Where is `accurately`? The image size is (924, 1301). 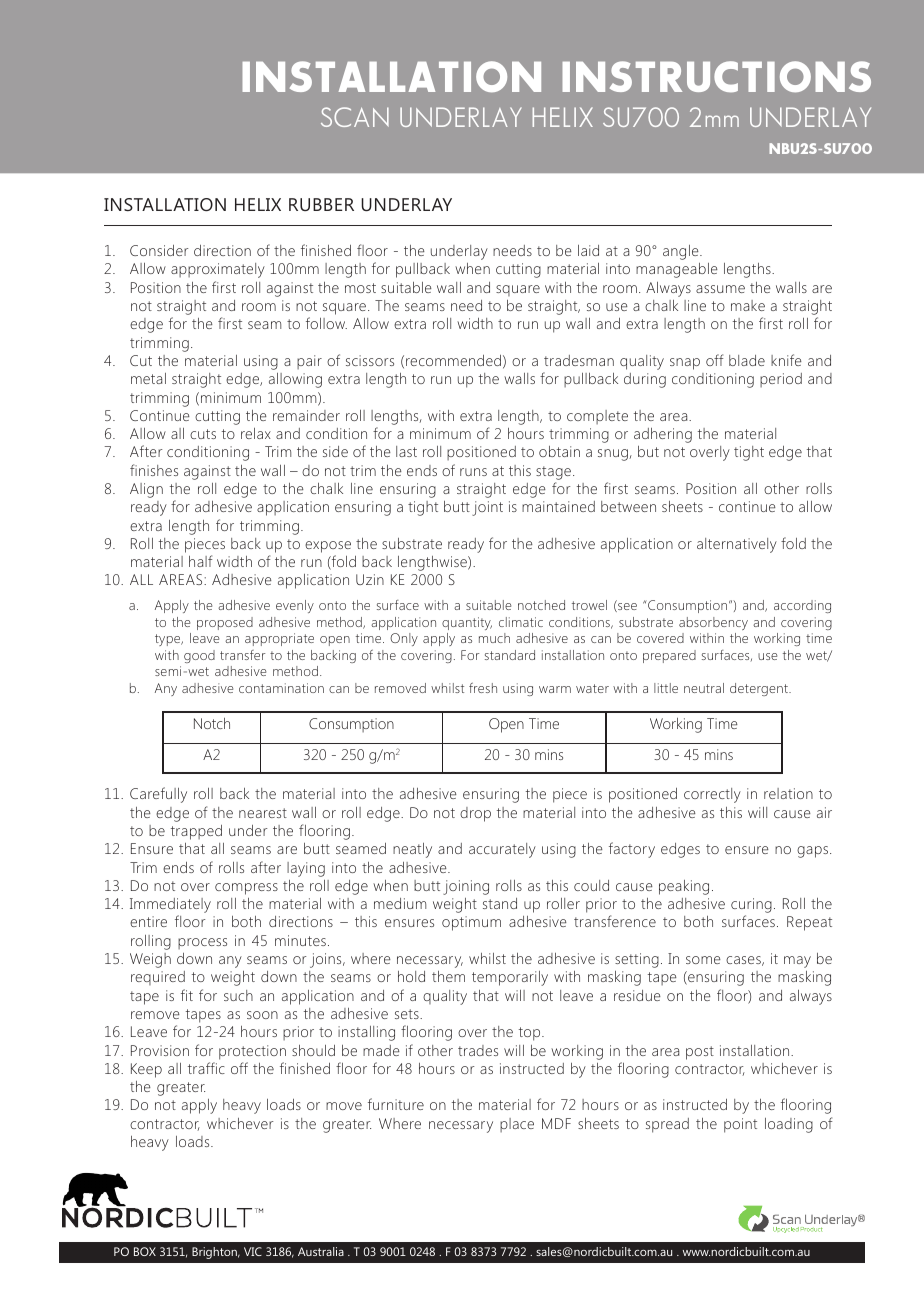
accurately is located at coordinates (502, 850).
